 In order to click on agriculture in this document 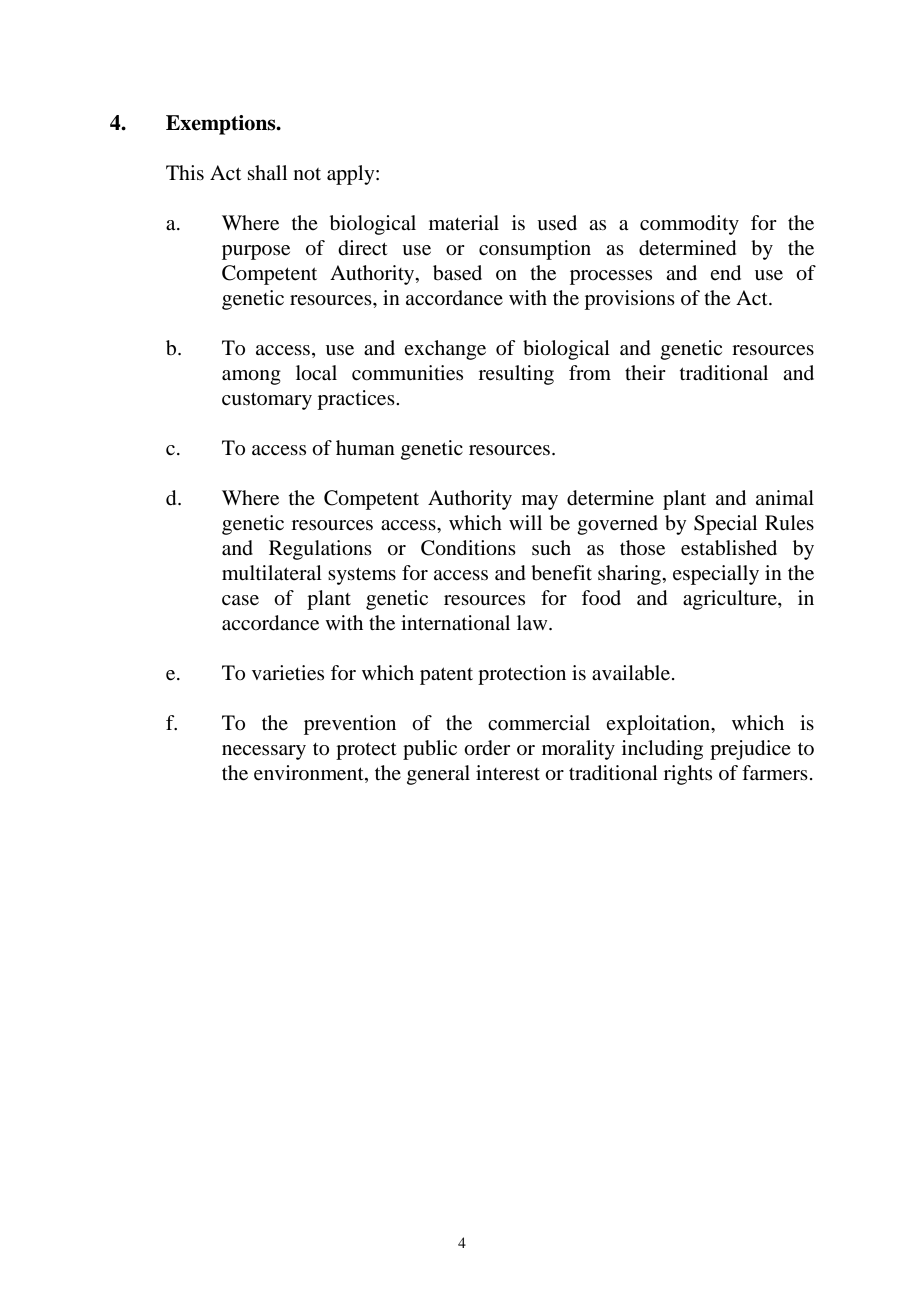, I will do `click(731, 600)`.
